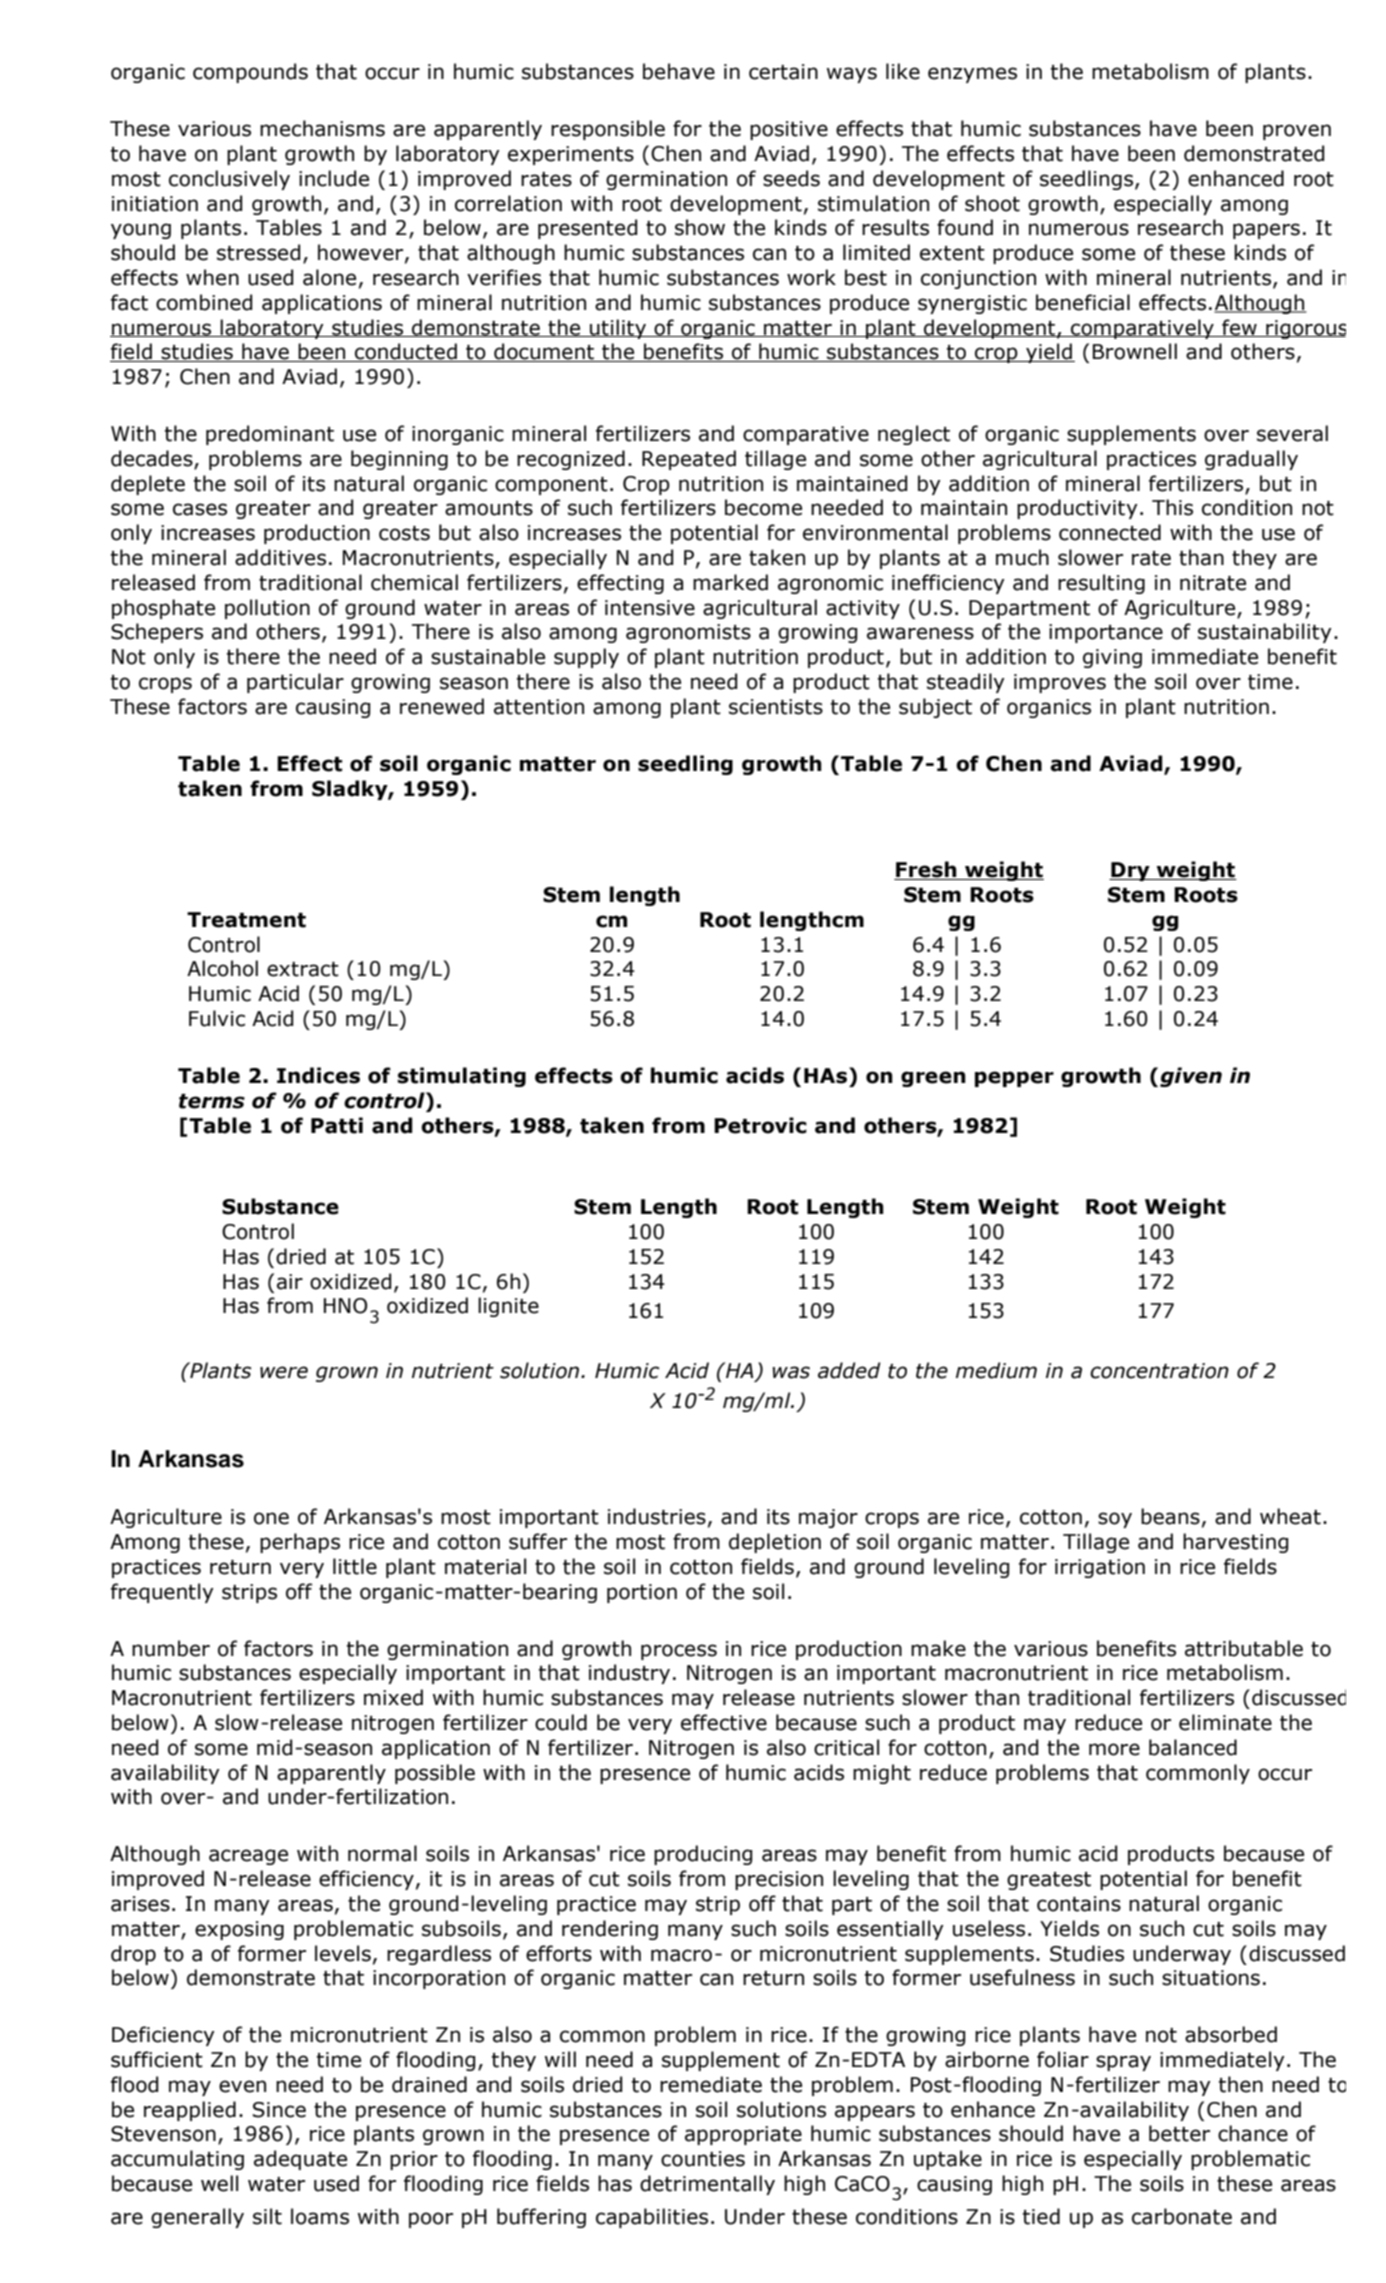 This page has height=2283, width=1386. Describe the element at coordinates (1170, 1516) in the page. I see `beans` at that location.
